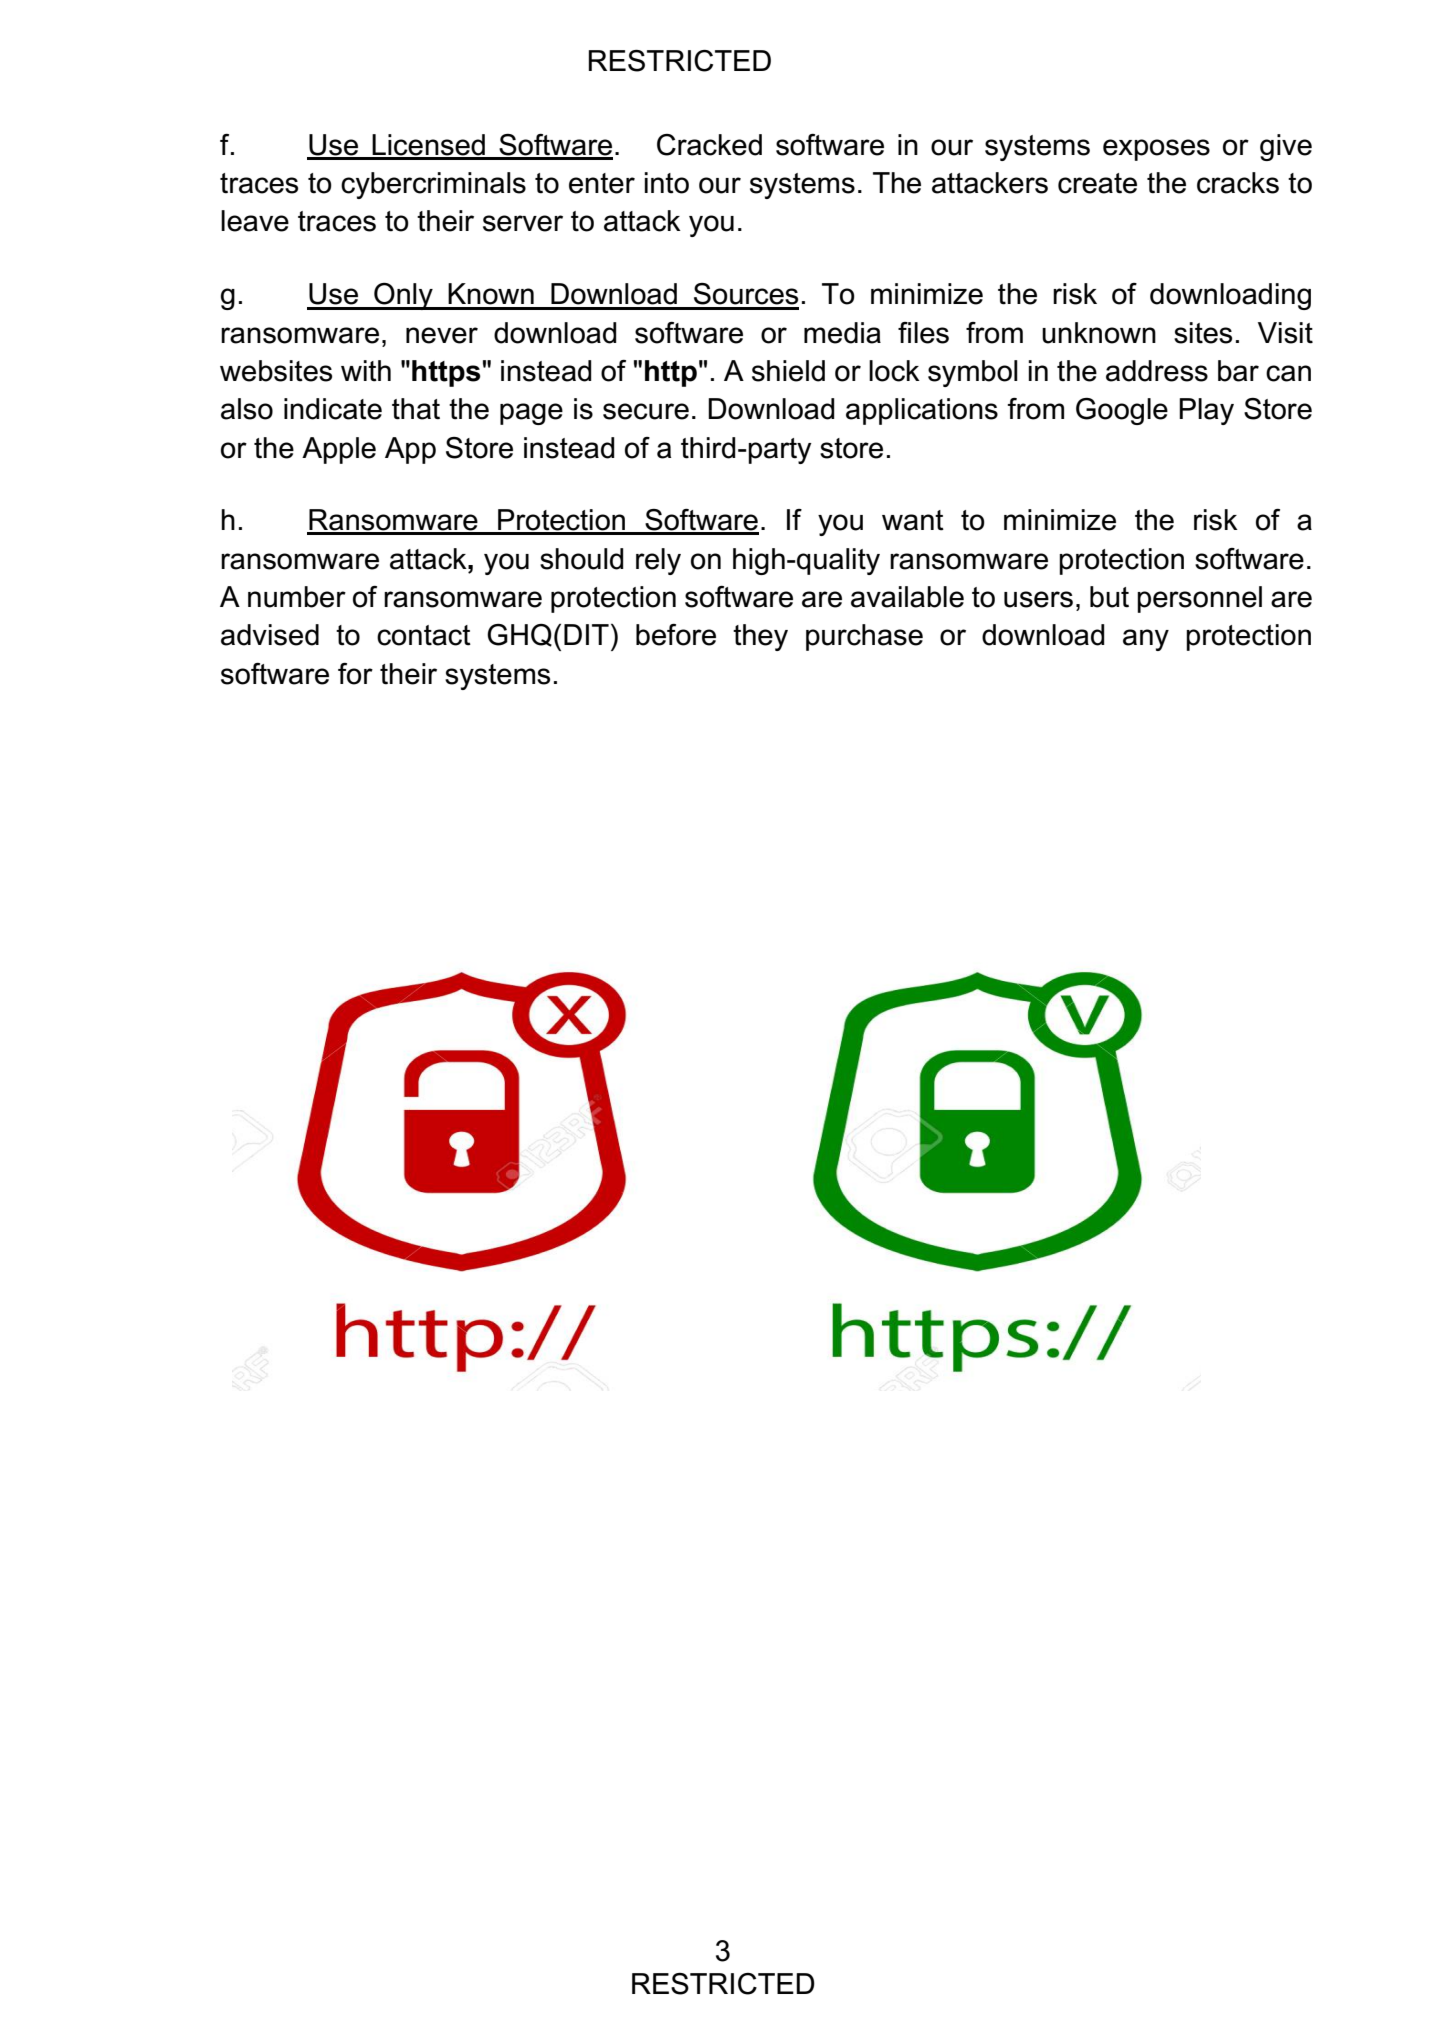  Describe the element at coordinates (333, 409) in the screenshot. I see `indicate` at that location.
